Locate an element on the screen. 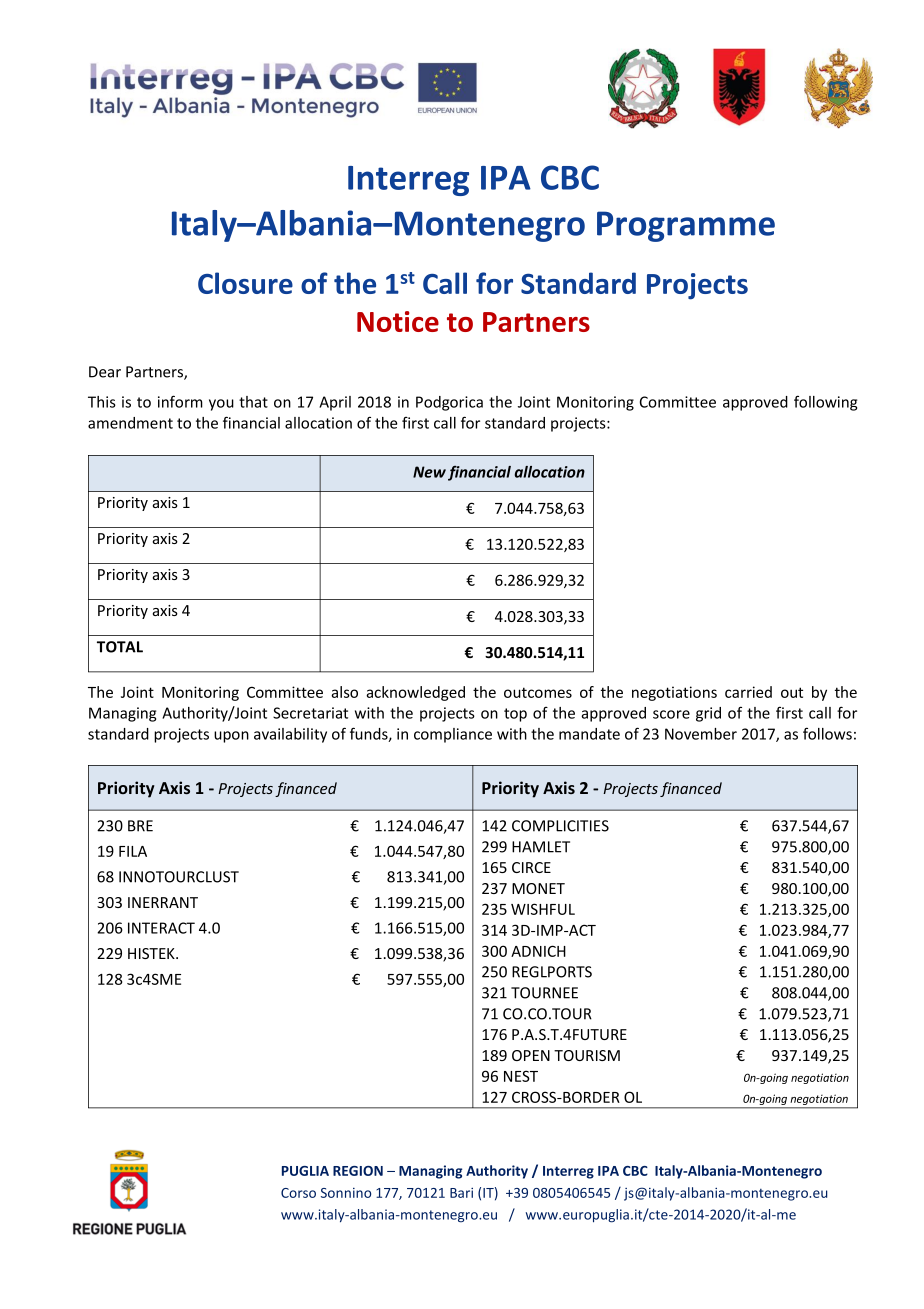  INTERACT is located at coordinates (161, 928).
